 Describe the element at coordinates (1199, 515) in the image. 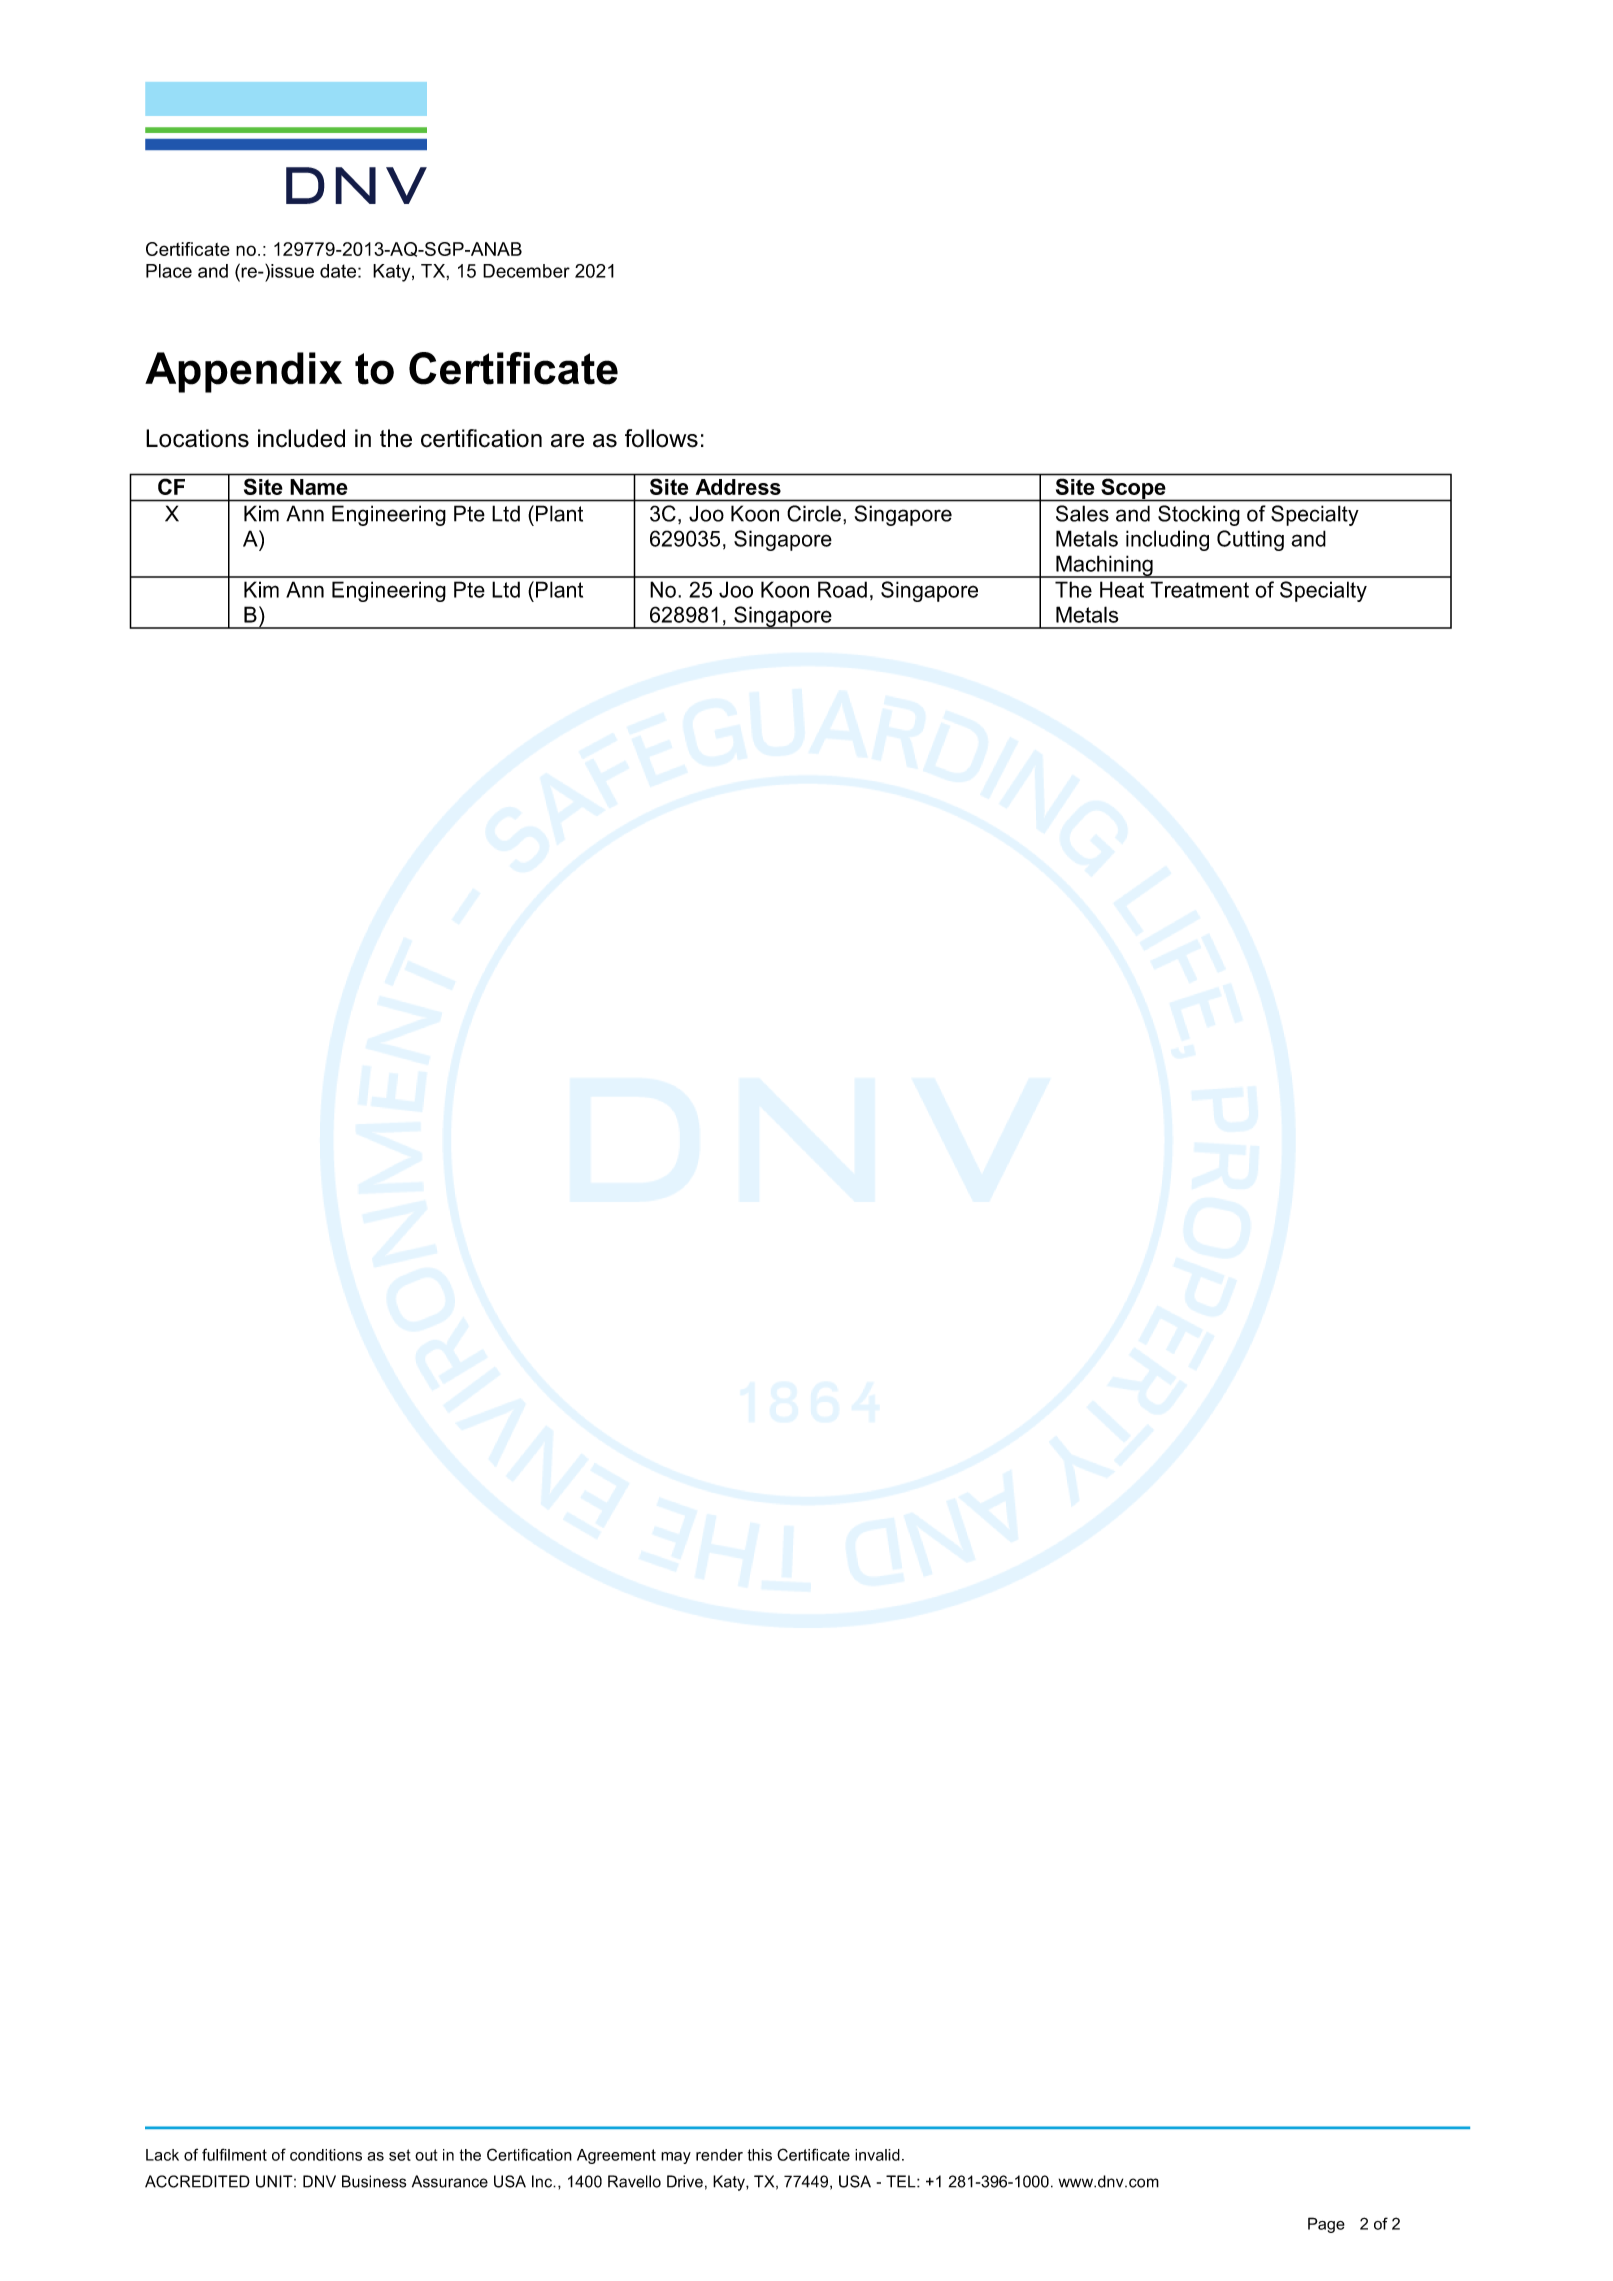

I see `Stocking` at that location.
